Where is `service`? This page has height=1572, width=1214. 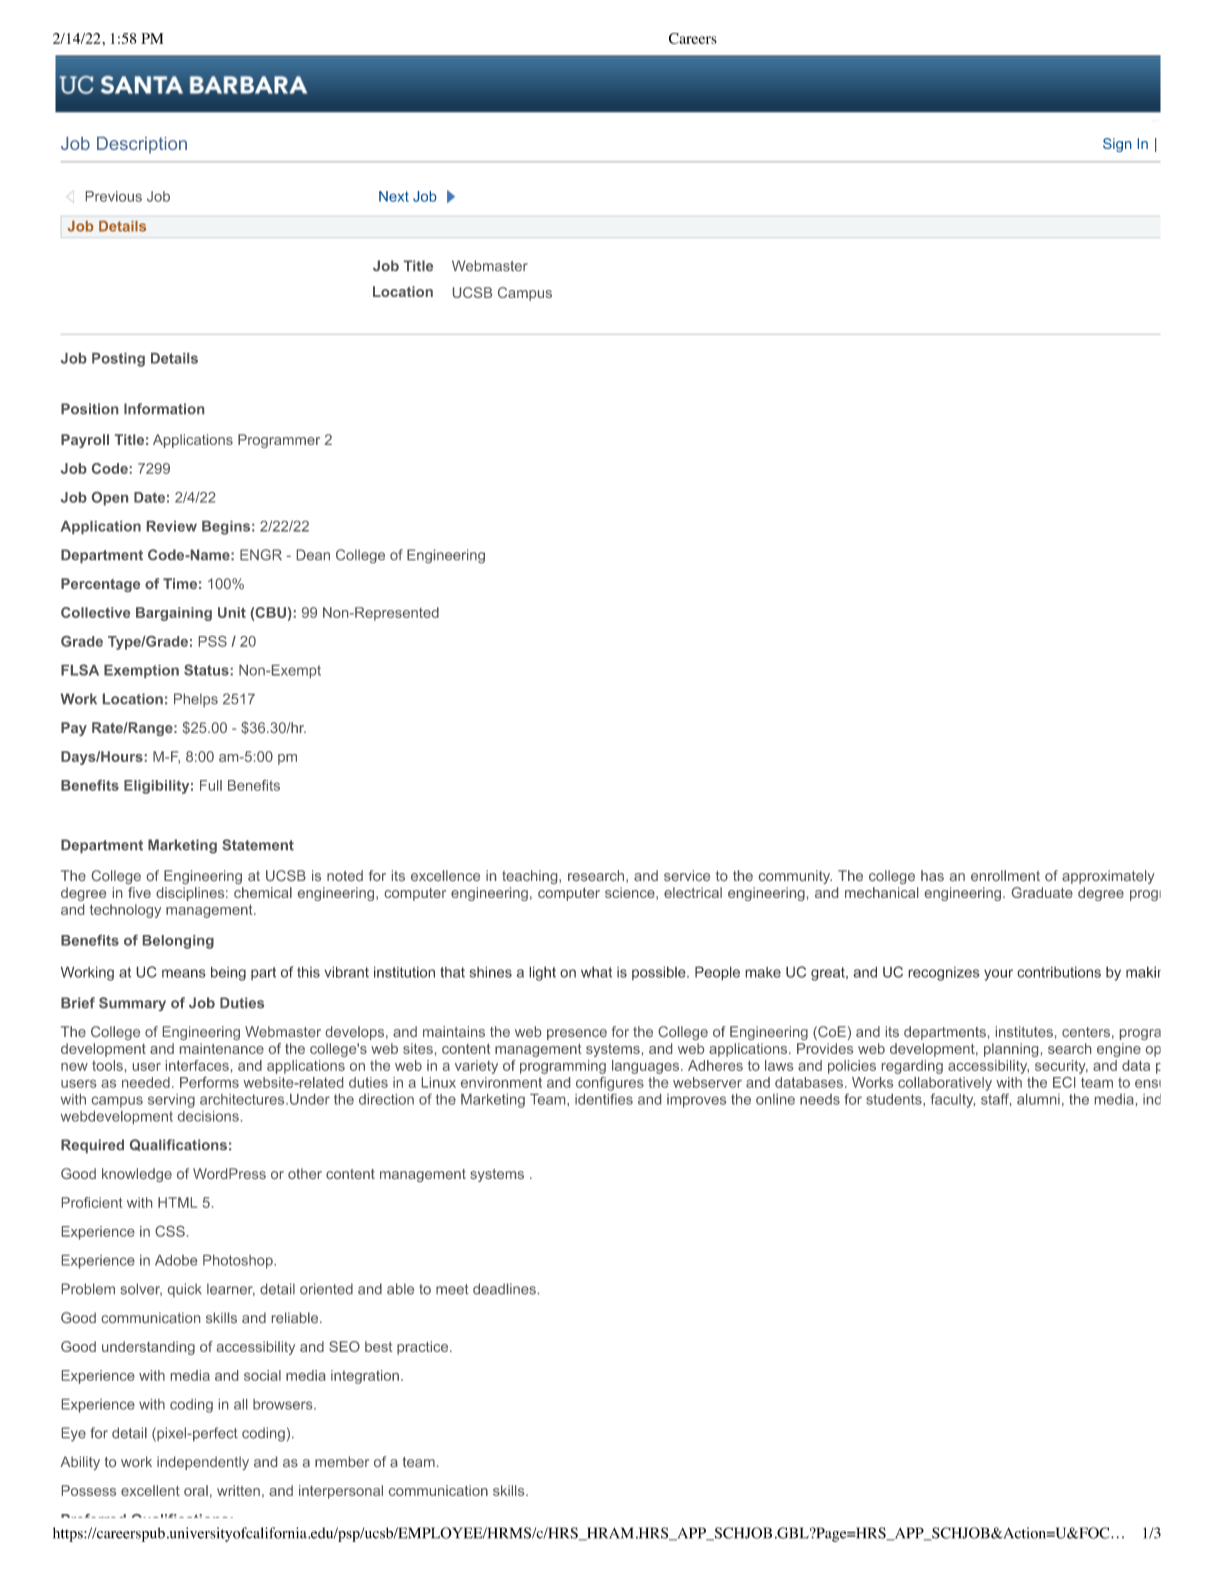 service is located at coordinates (687, 875).
